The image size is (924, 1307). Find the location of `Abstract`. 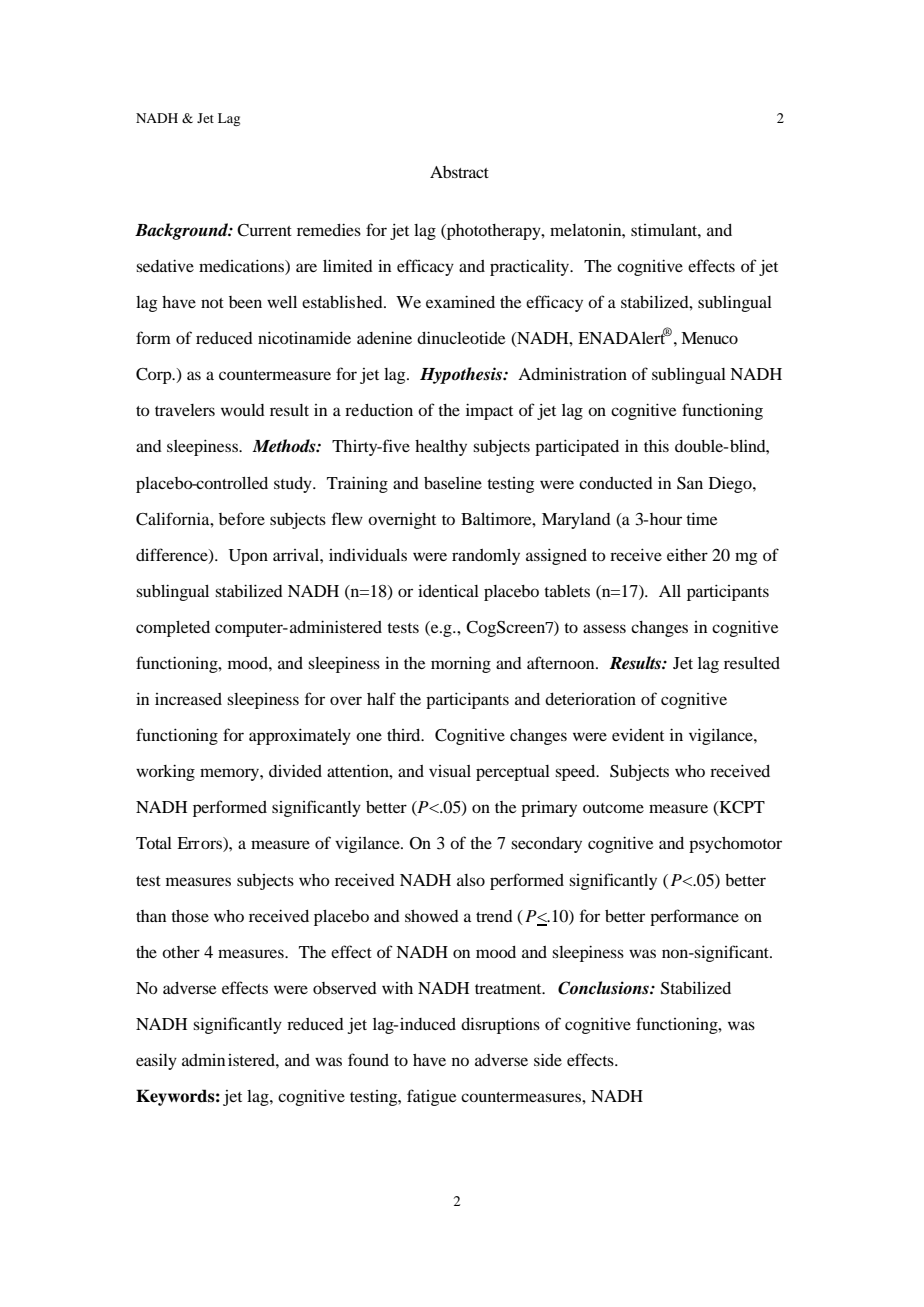

Abstract is located at coordinates (459, 172).
